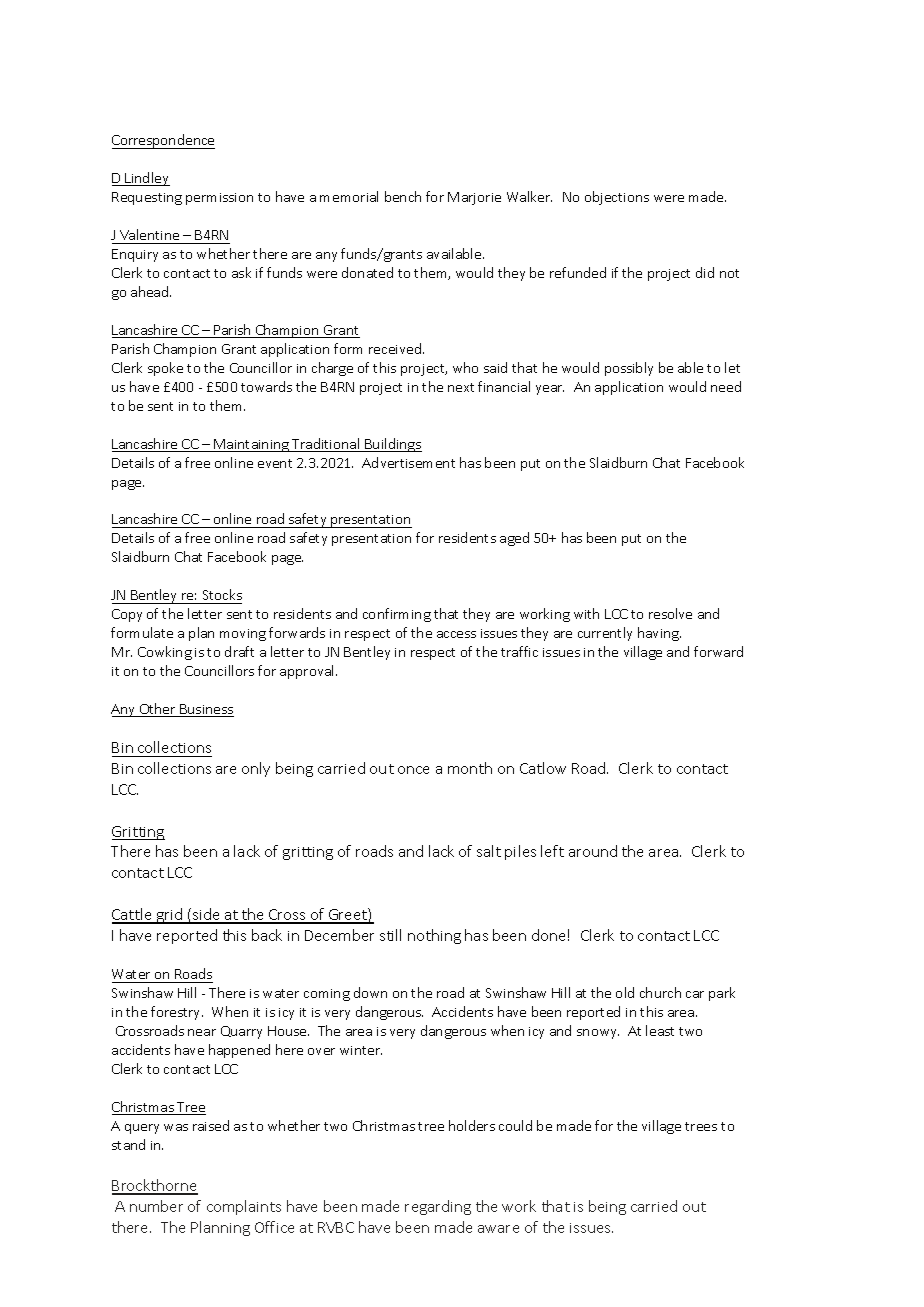  Describe the element at coordinates (206, 710) in the page. I see `Business` at that location.
